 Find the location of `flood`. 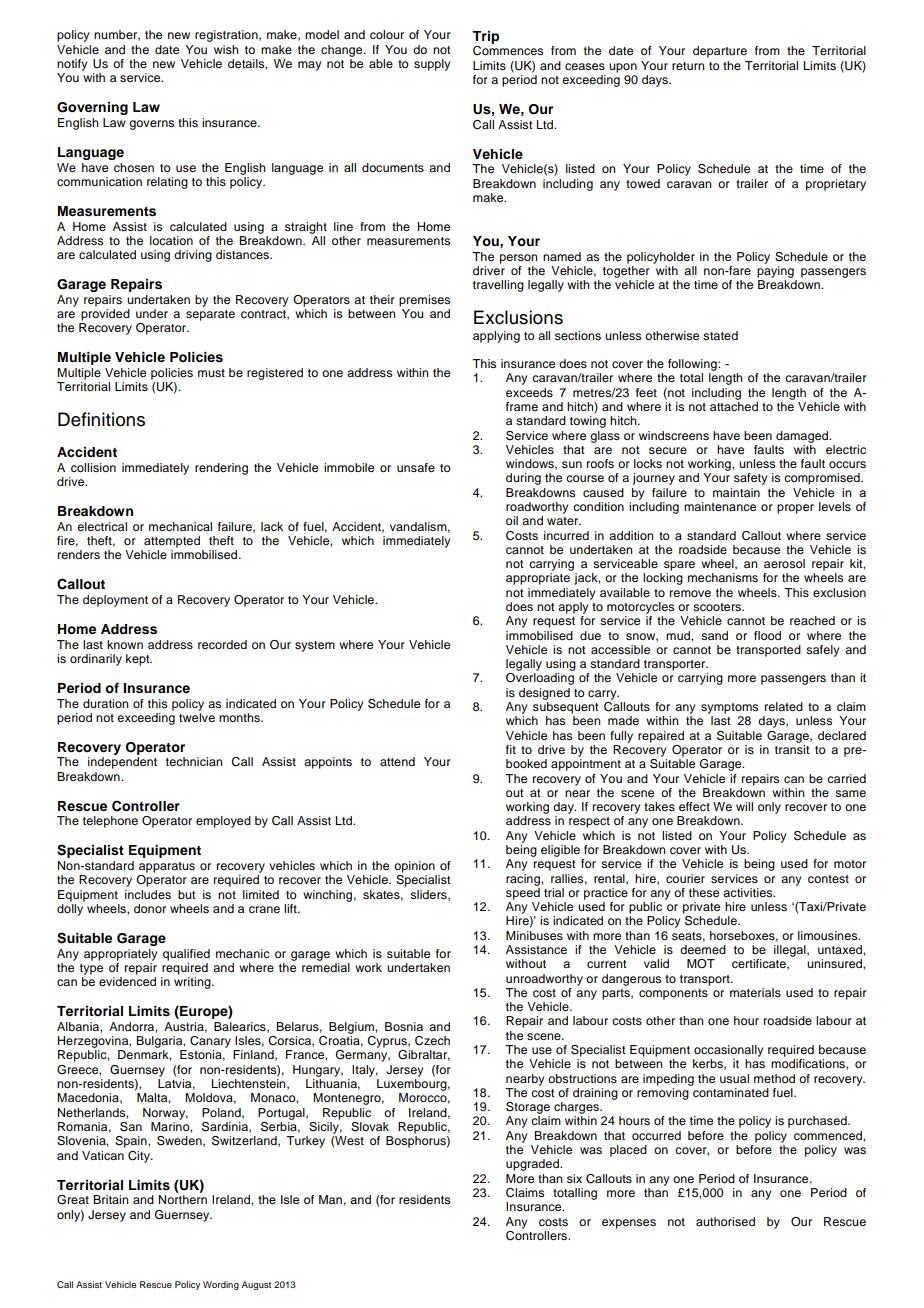

flood is located at coordinates (767, 635).
